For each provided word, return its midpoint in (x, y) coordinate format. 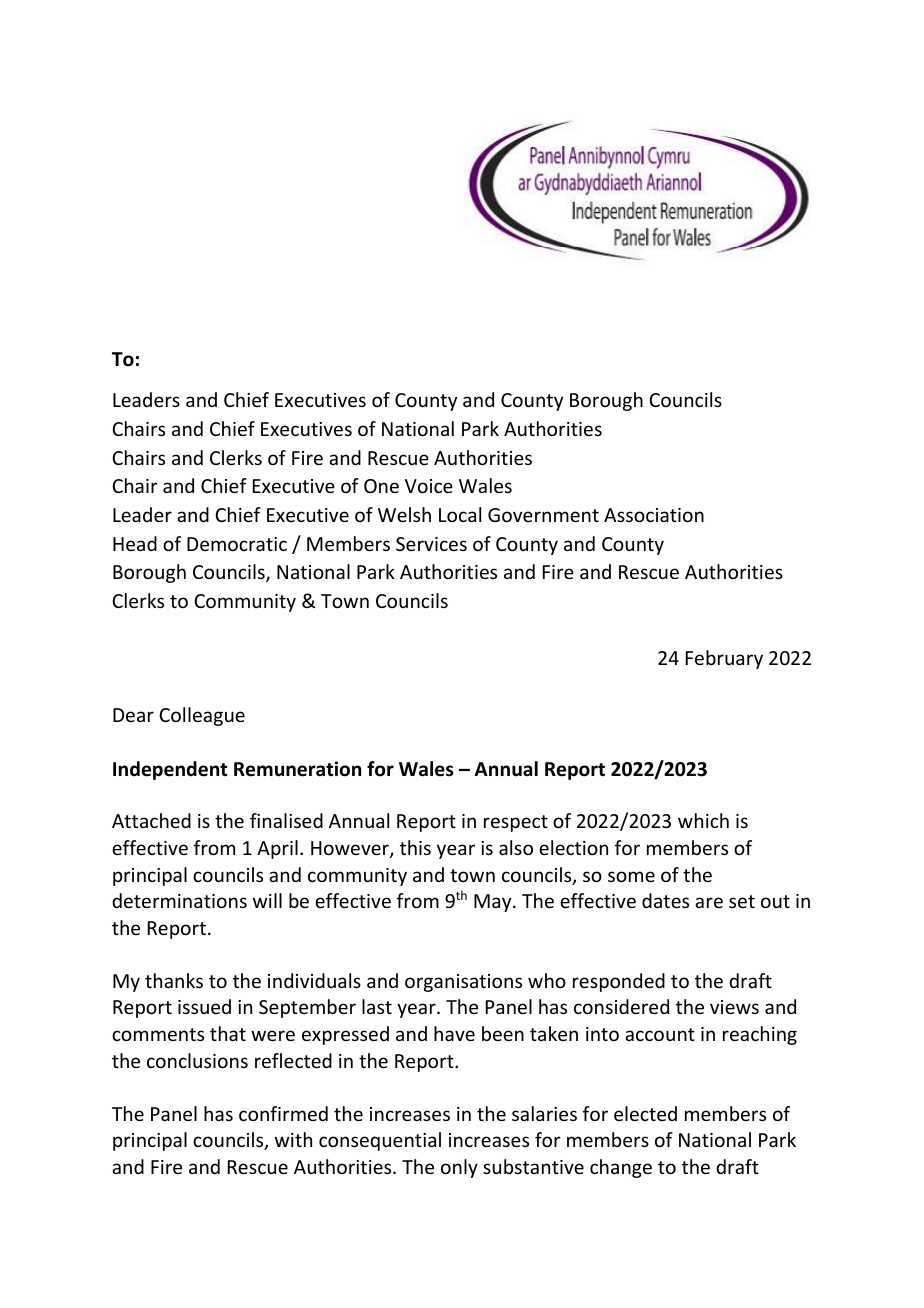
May (494, 903)
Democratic (237, 544)
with (293, 1139)
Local (460, 514)
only (459, 1168)
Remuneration (297, 769)
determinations (179, 900)
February (724, 659)
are (709, 902)
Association (654, 515)
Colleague (202, 716)
